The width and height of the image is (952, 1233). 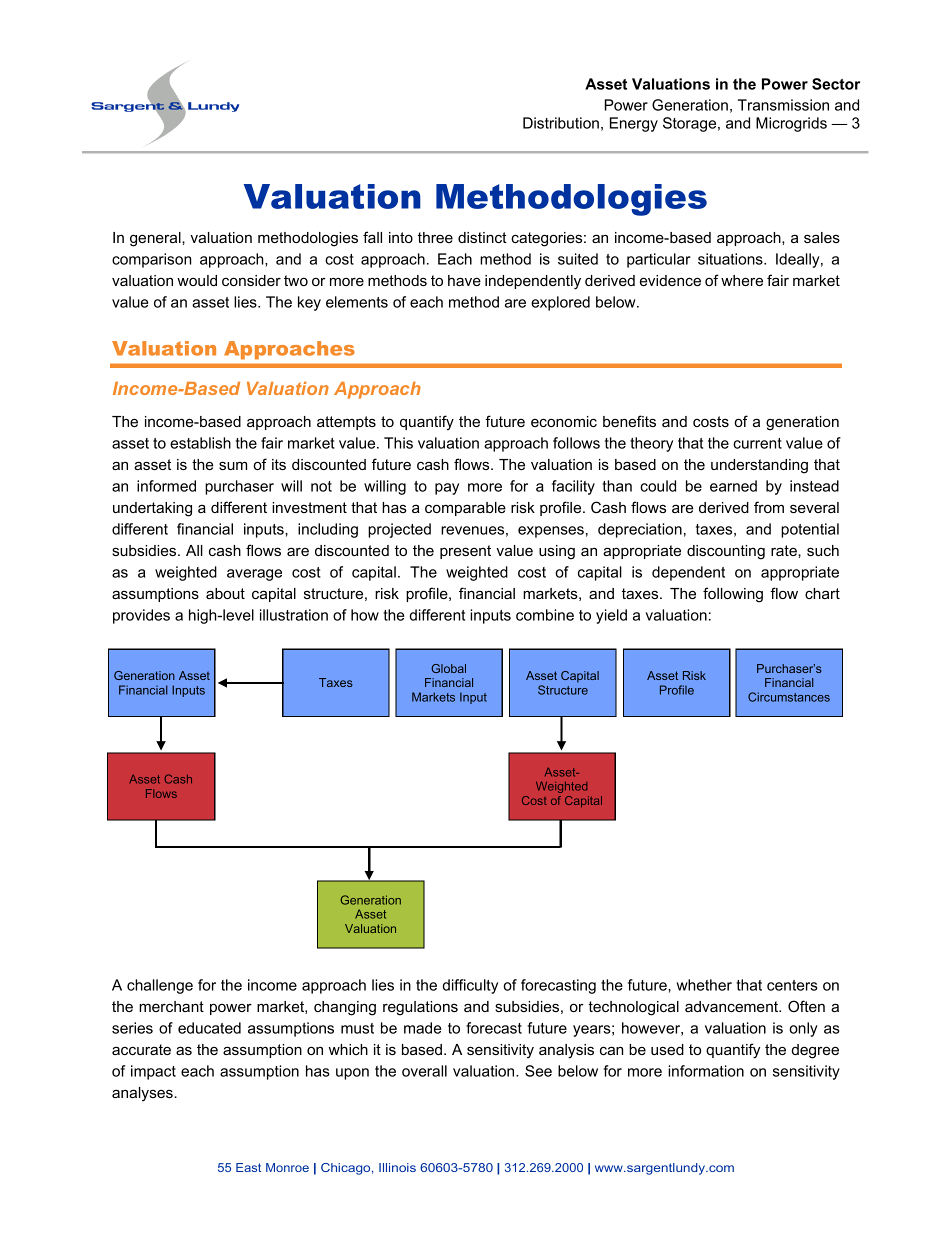 What do you see at coordinates (448, 668) in the image?
I see `Global` at bounding box center [448, 668].
